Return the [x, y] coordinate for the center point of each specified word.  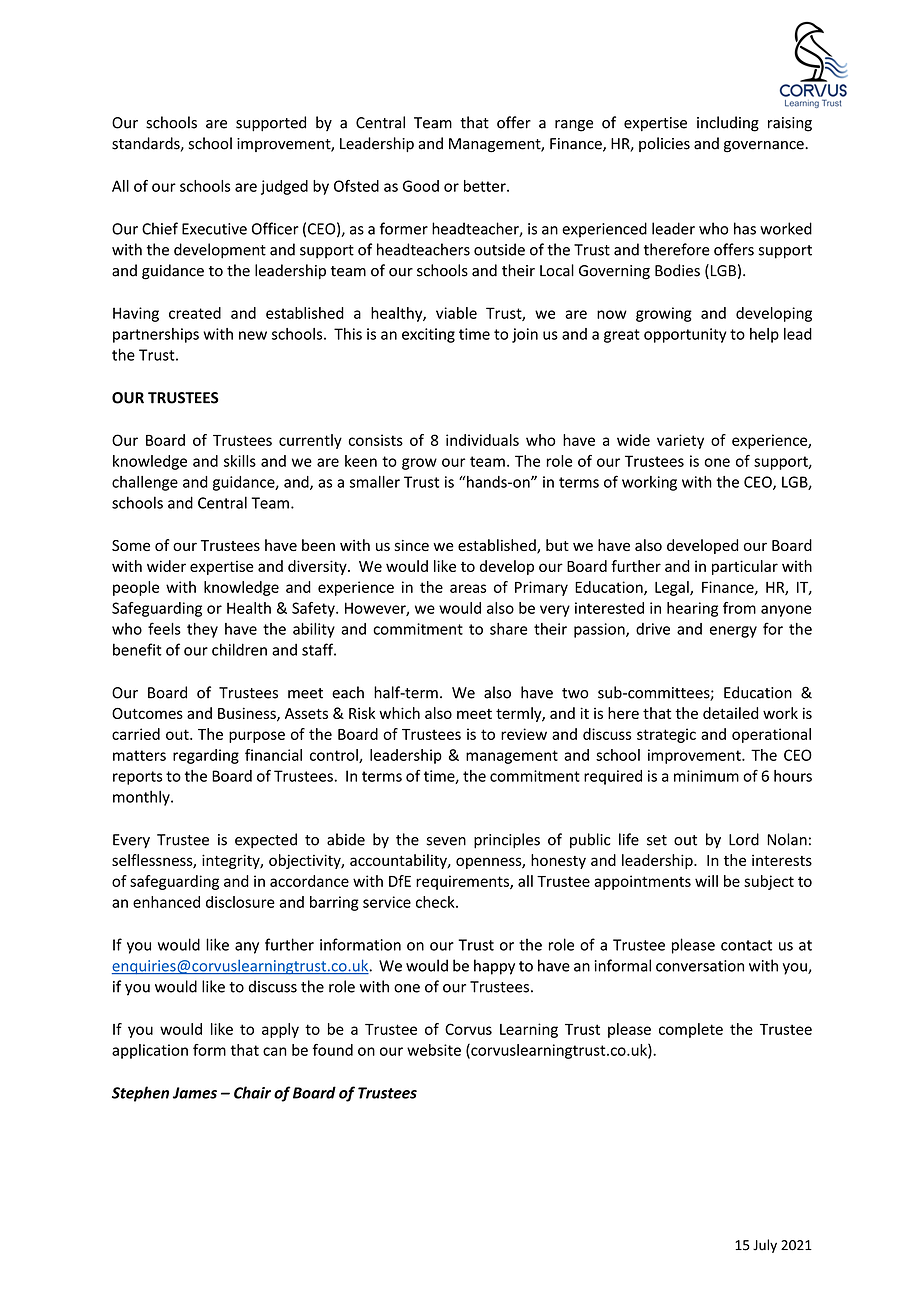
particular [745, 567]
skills [240, 461]
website [434, 1050]
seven [446, 841]
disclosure [240, 902]
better [486, 186]
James [195, 1093]
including [728, 124]
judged [284, 187]
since [411, 545]
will [706, 881]
